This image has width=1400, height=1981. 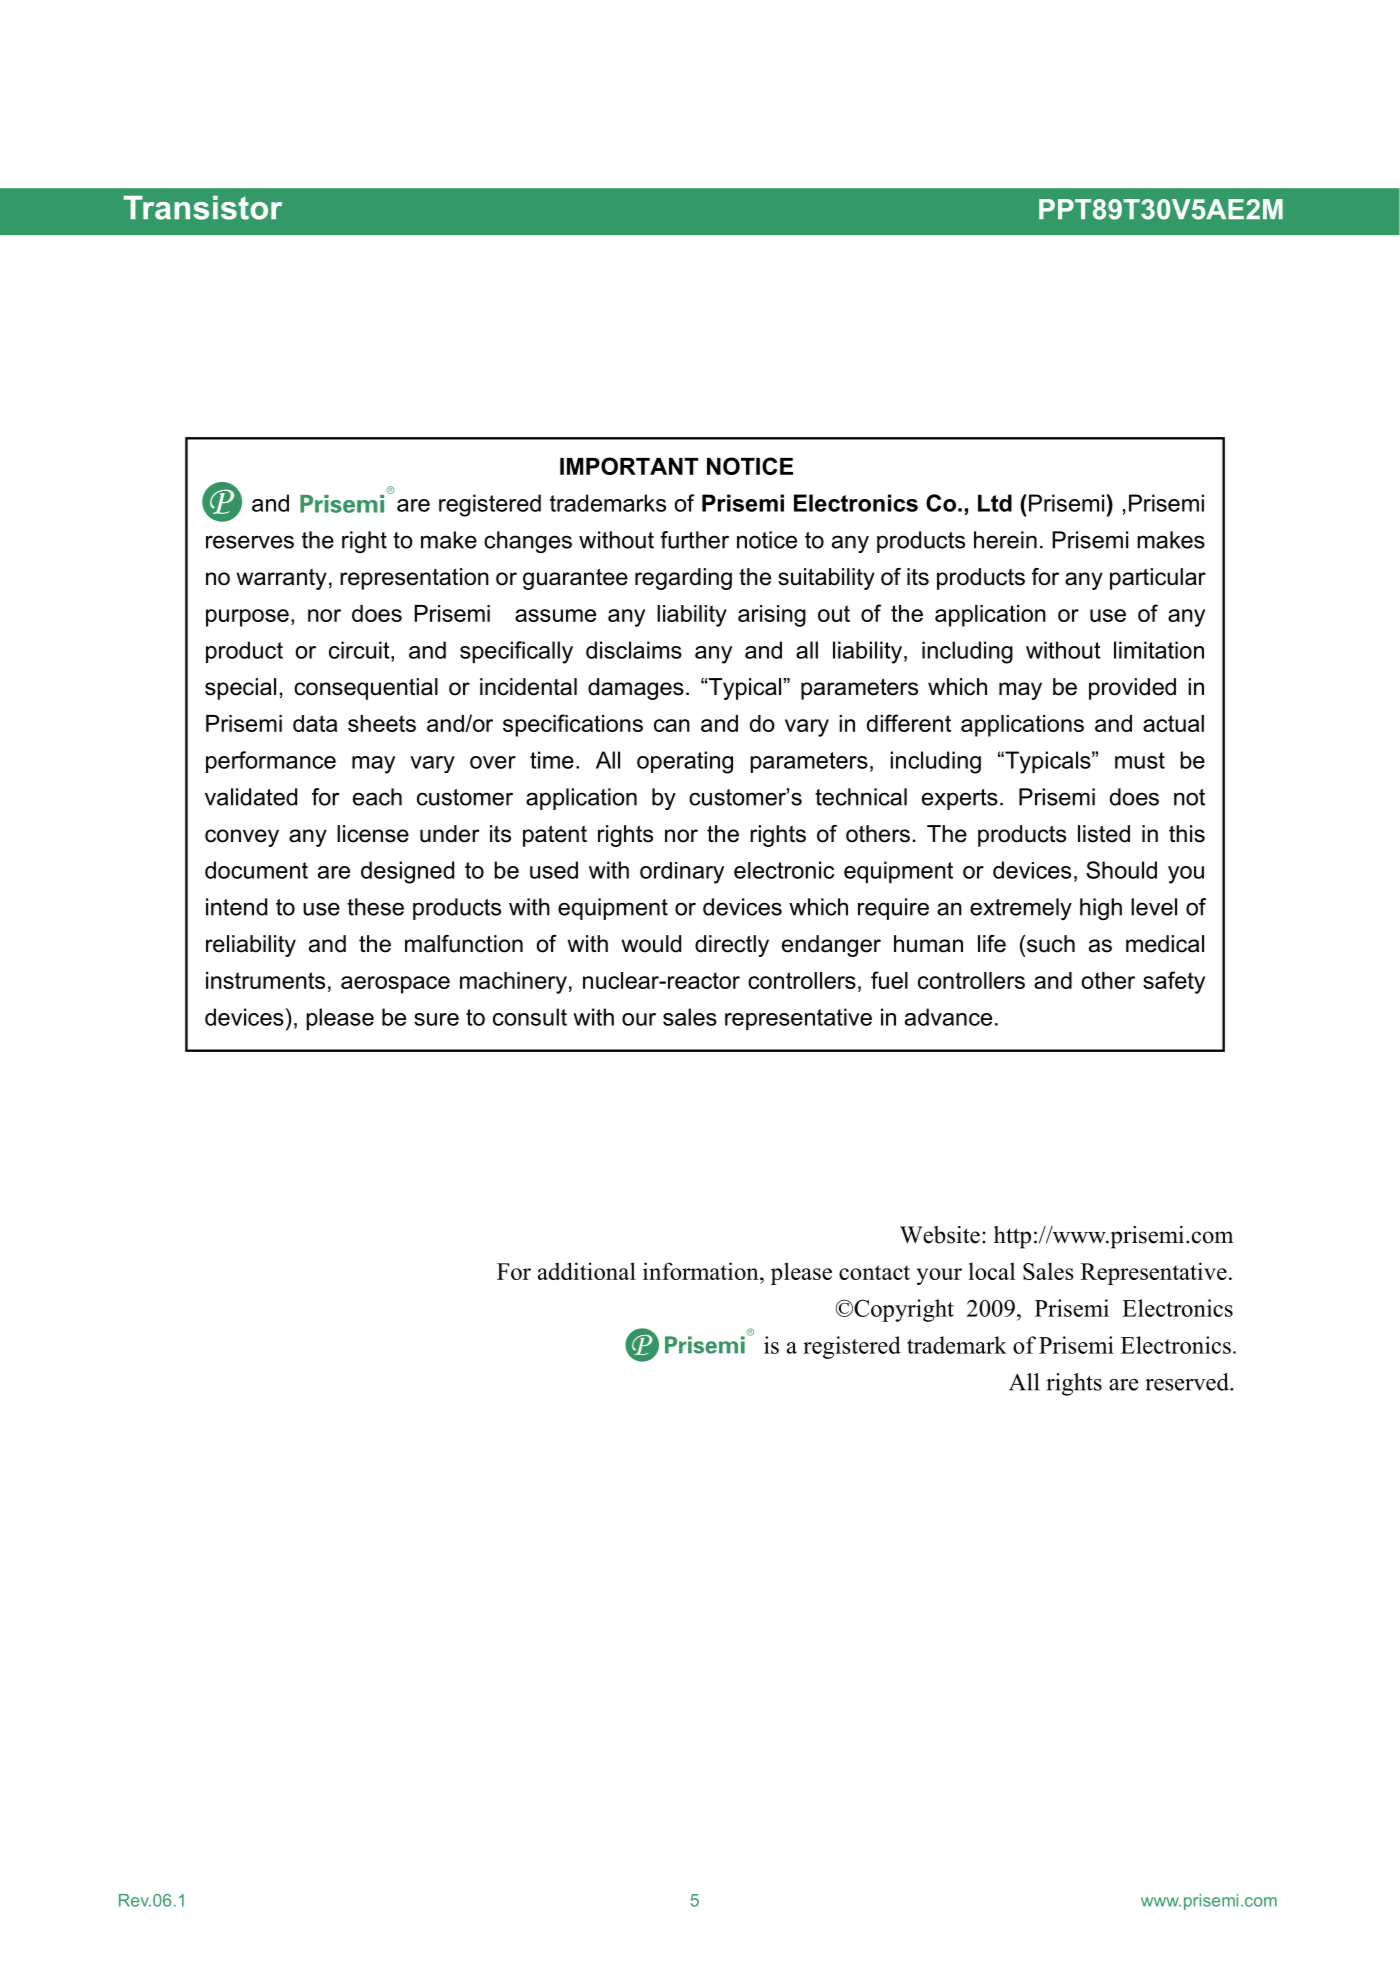 What do you see at coordinates (629, 466) in the image?
I see `IMPORTANT` at bounding box center [629, 466].
